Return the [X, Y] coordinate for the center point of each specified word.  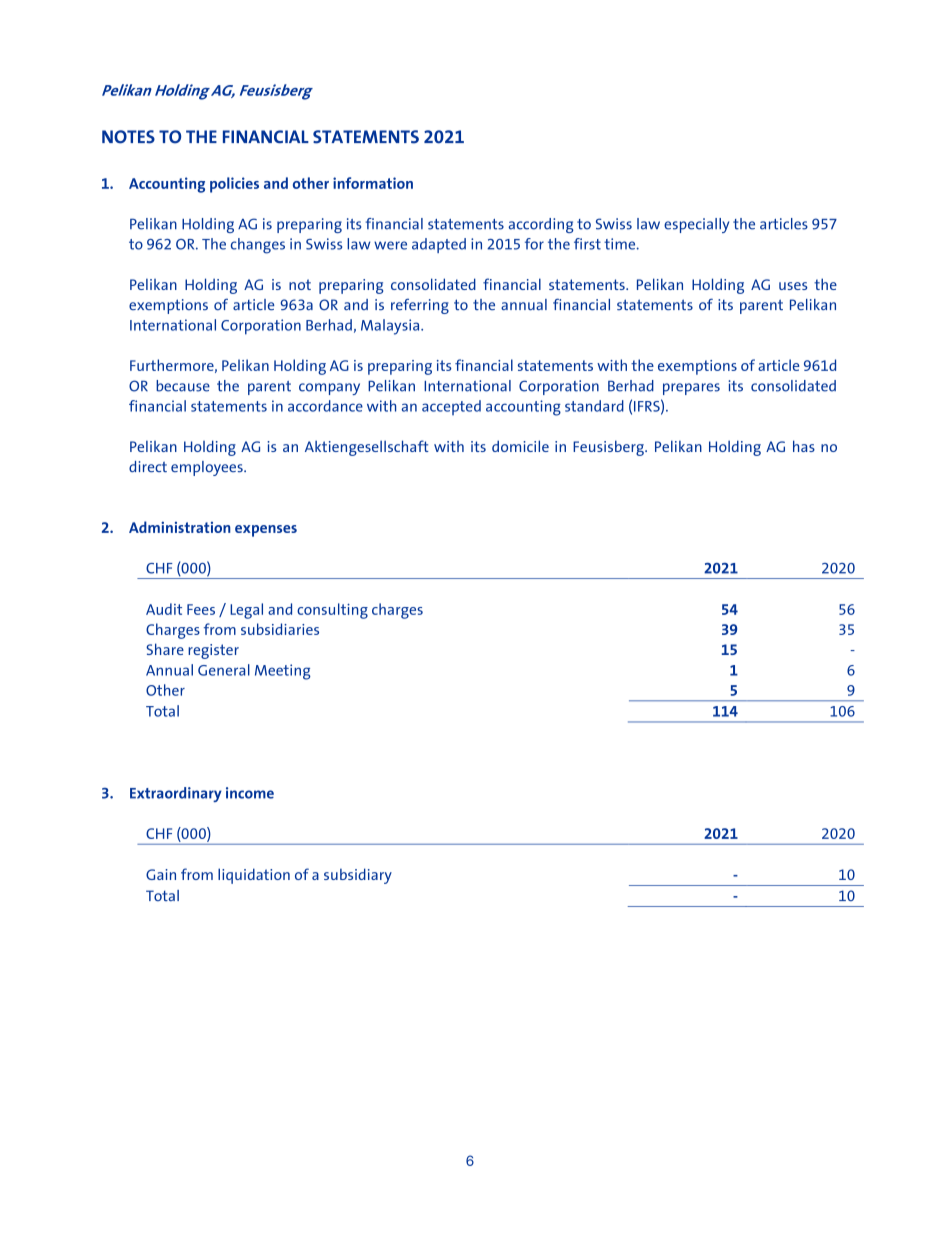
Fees [201, 609]
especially [696, 225]
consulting [332, 611]
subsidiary [358, 876]
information [373, 183]
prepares [691, 389]
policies [234, 185]
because [183, 386]
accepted [451, 407]
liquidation [254, 876]
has [804, 446]
